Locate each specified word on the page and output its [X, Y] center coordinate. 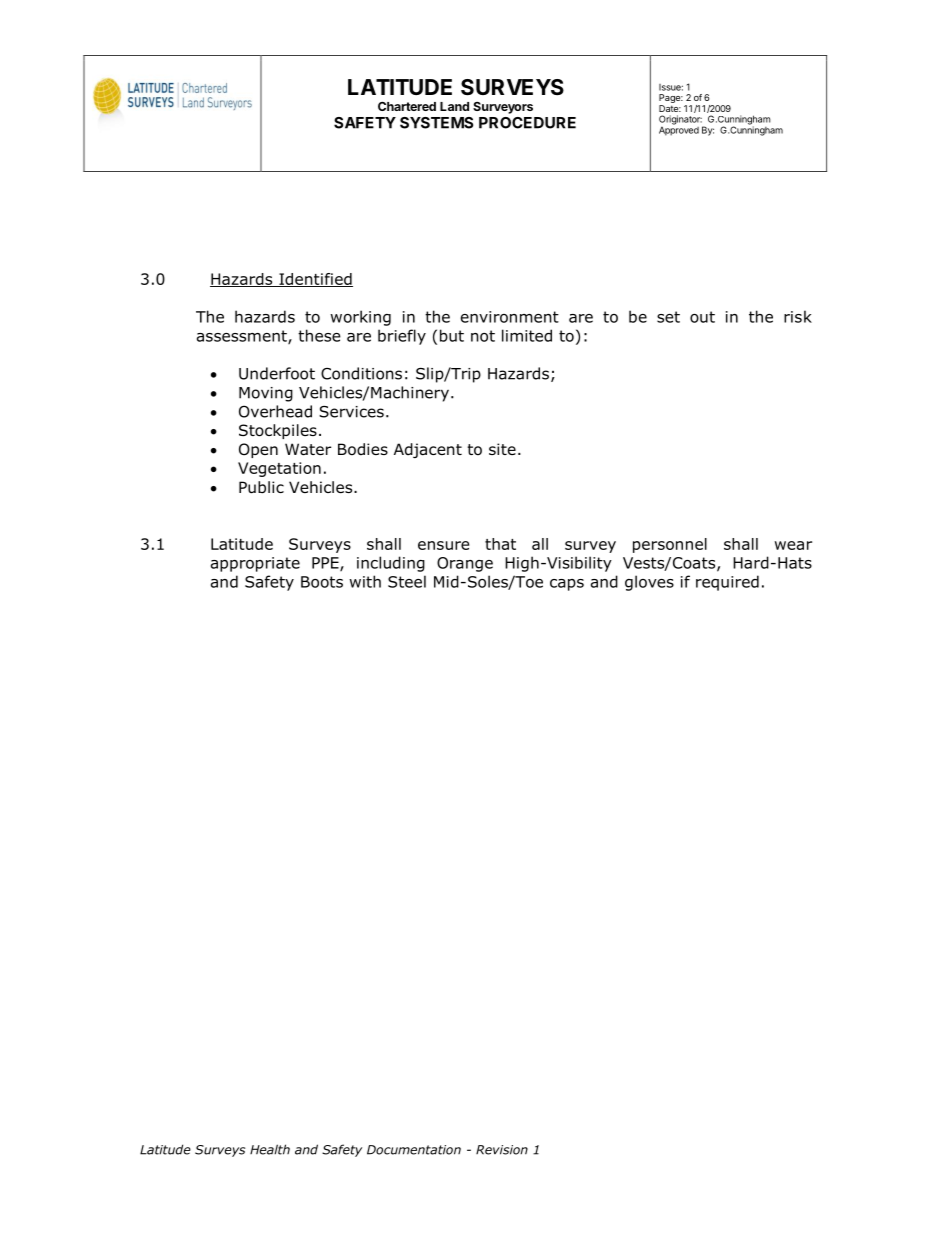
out [702, 317]
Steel [407, 581]
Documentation [414, 1150]
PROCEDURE [527, 123]
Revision [502, 1150]
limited [527, 335]
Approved [679, 130]
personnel [670, 545]
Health [270, 1149]
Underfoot [277, 373]
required [727, 583]
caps [567, 585]
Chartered [407, 106]
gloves [649, 583]
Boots [322, 582]
